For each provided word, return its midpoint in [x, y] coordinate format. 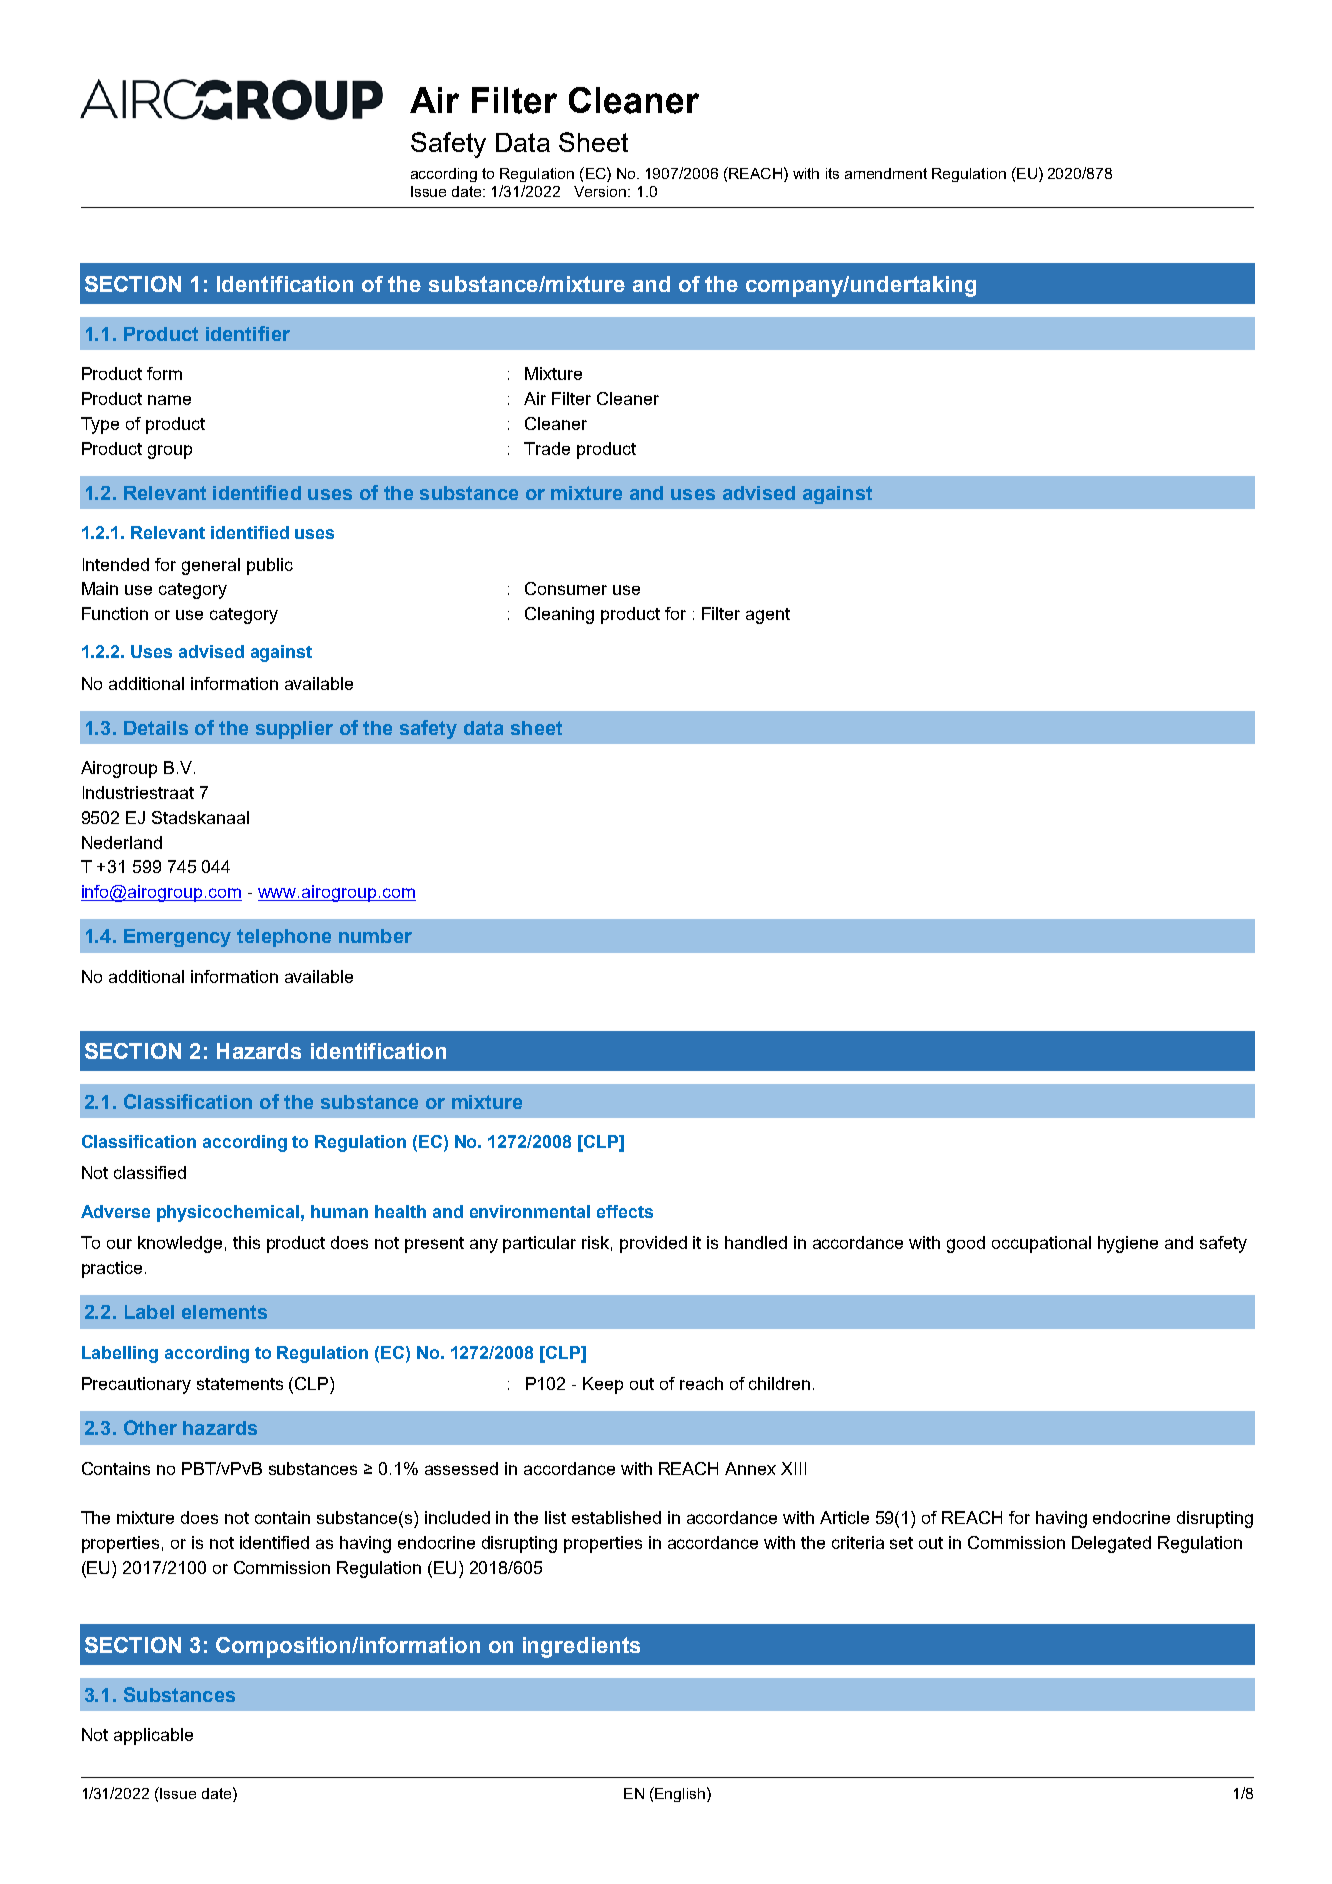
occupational [1041, 1244]
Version [601, 191]
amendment [886, 173]
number [375, 936]
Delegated [1111, 1544]
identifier [248, 333]
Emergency [177, 938]
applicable [153, 1736]
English [679, 1794]
